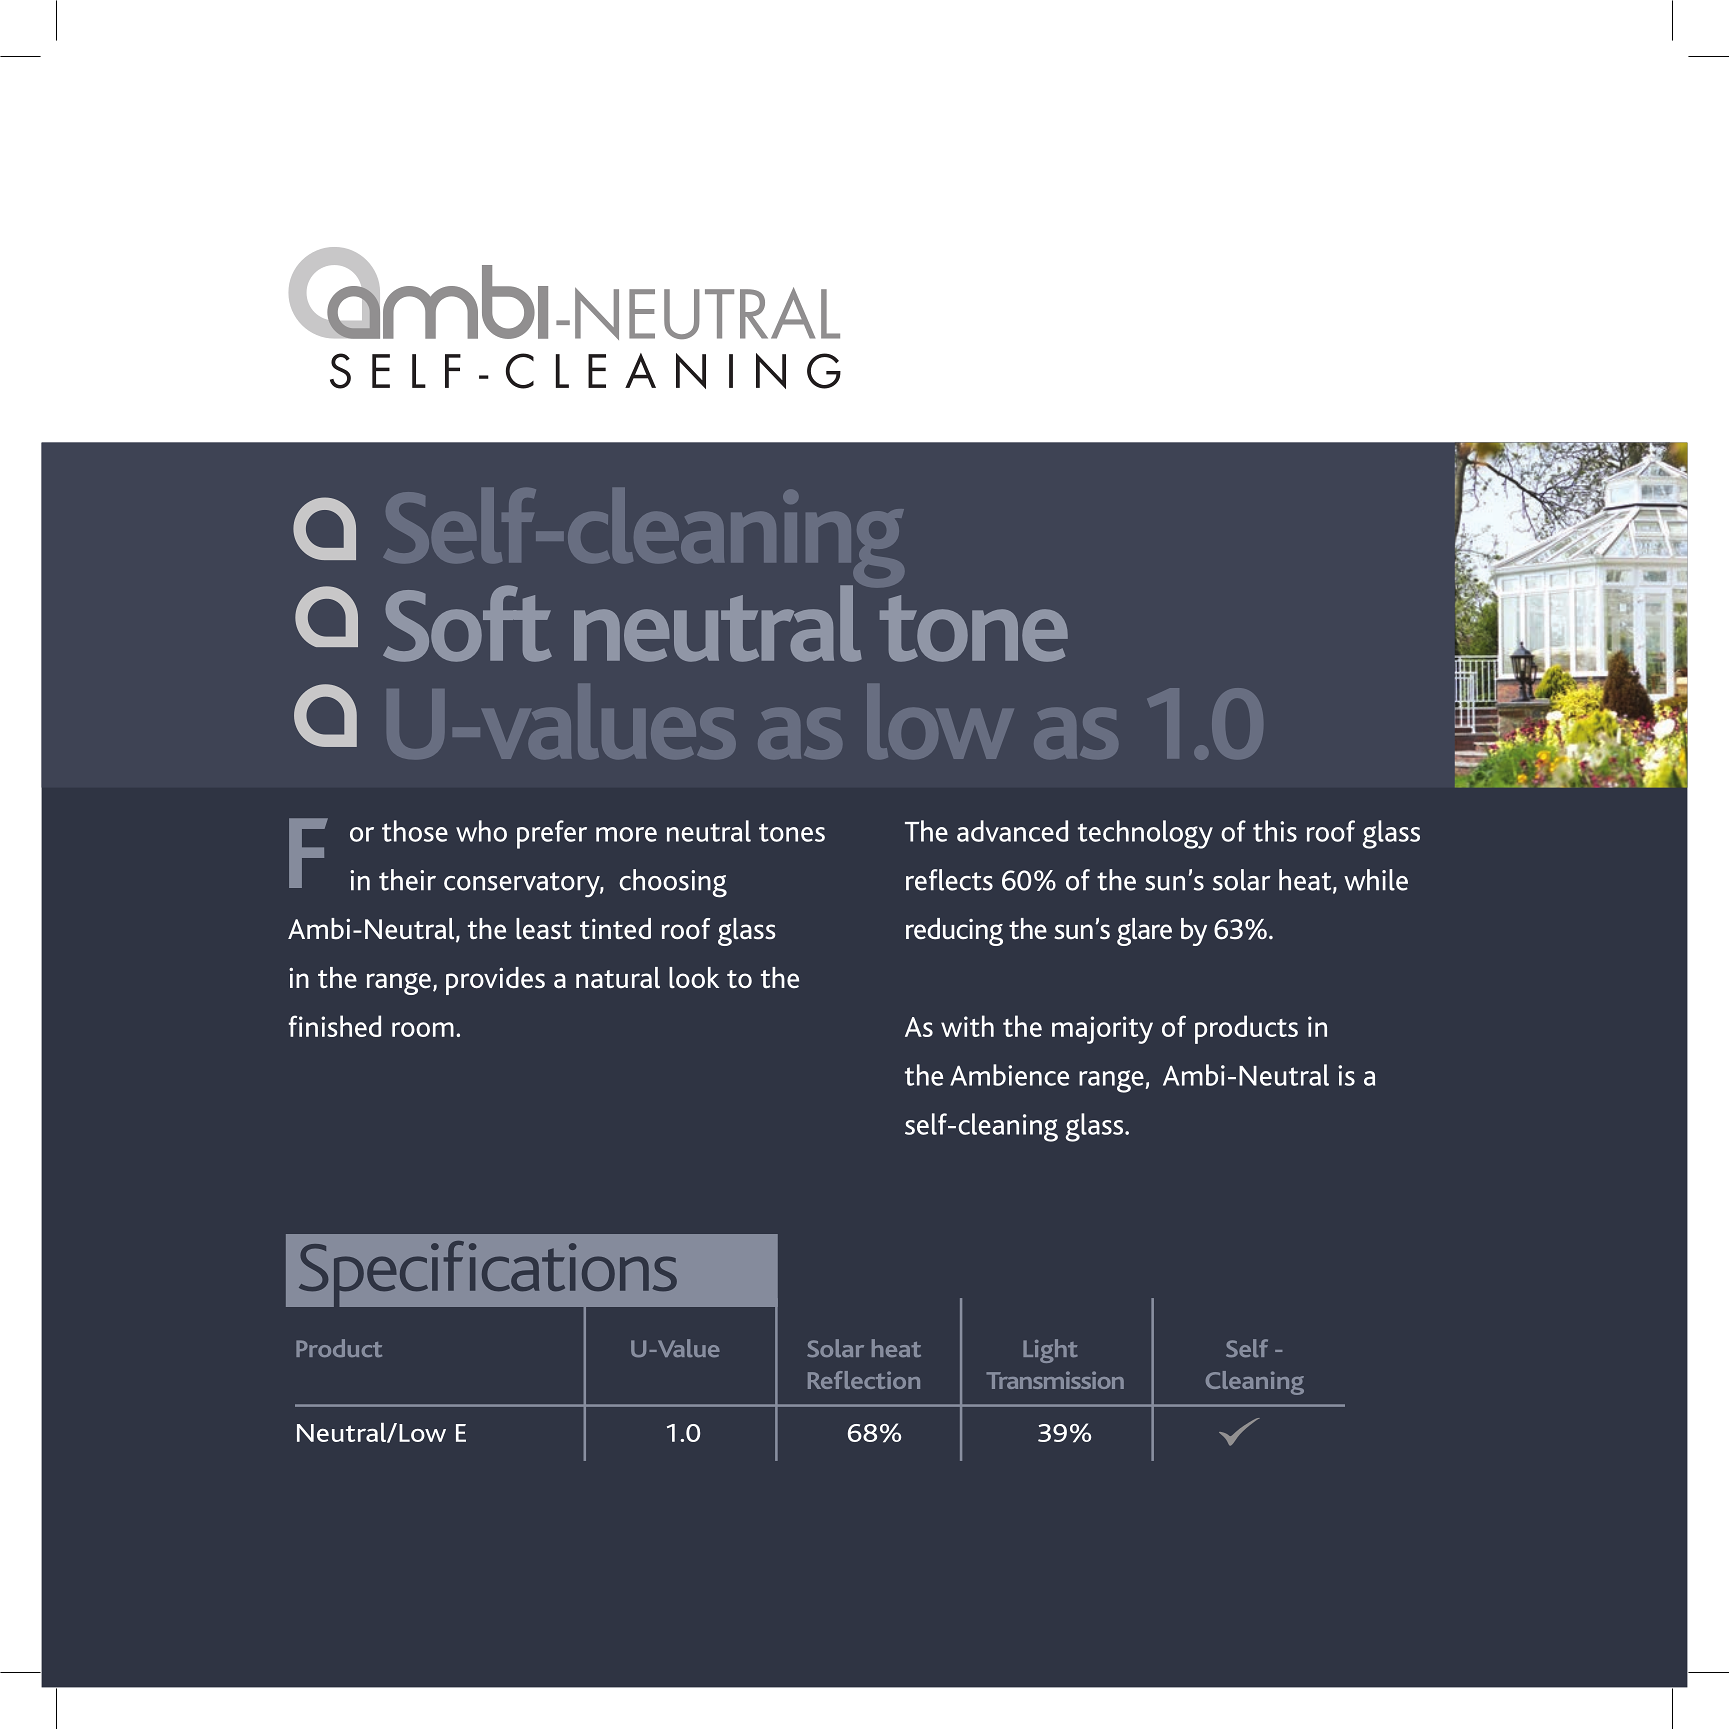  Describe the element at coordinates (407, 880) in the page. I see `their` at that location.
